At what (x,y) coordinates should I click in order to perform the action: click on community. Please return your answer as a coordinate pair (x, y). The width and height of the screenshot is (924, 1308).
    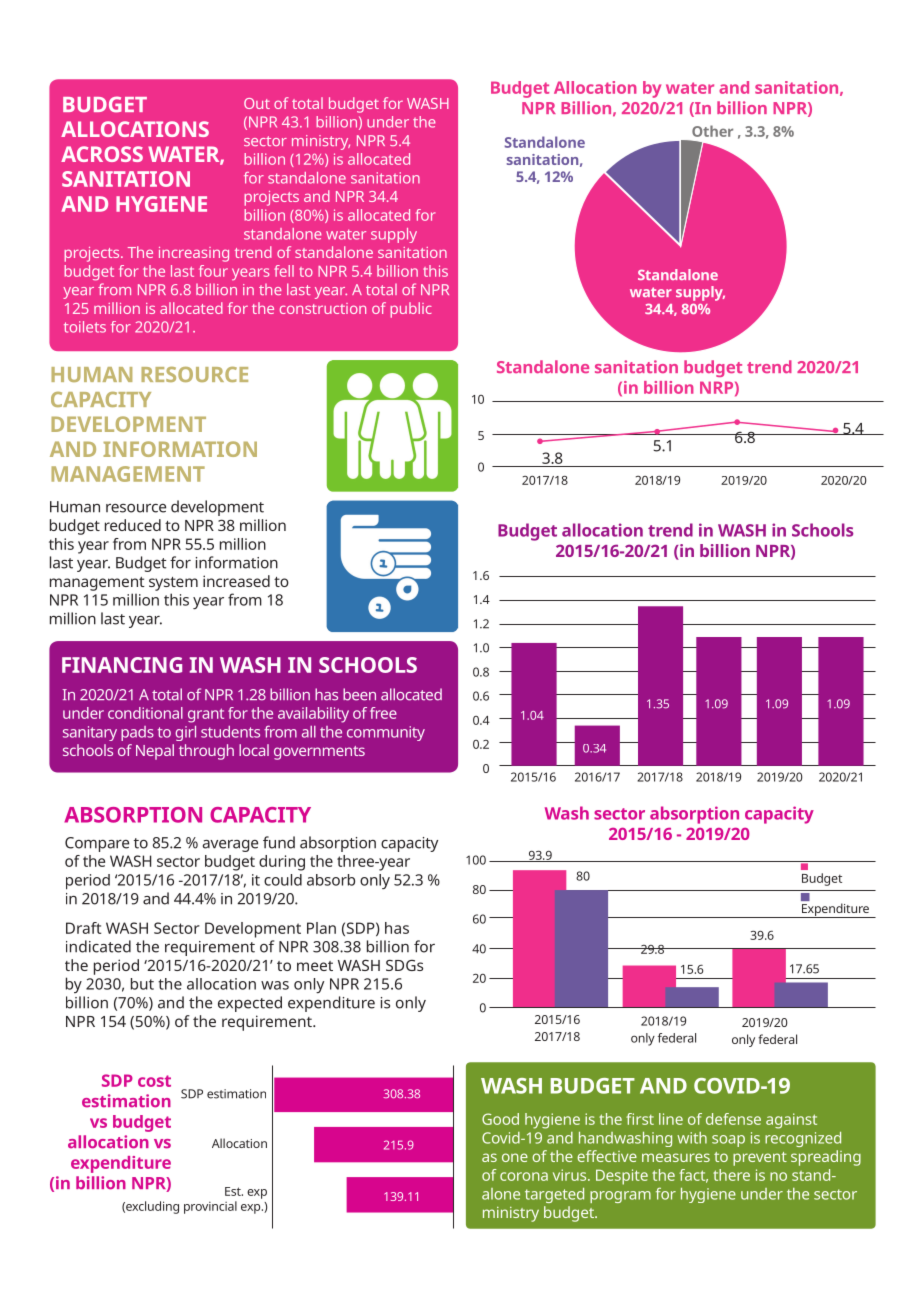
    Looking at the image, I should click on (386, 733).
